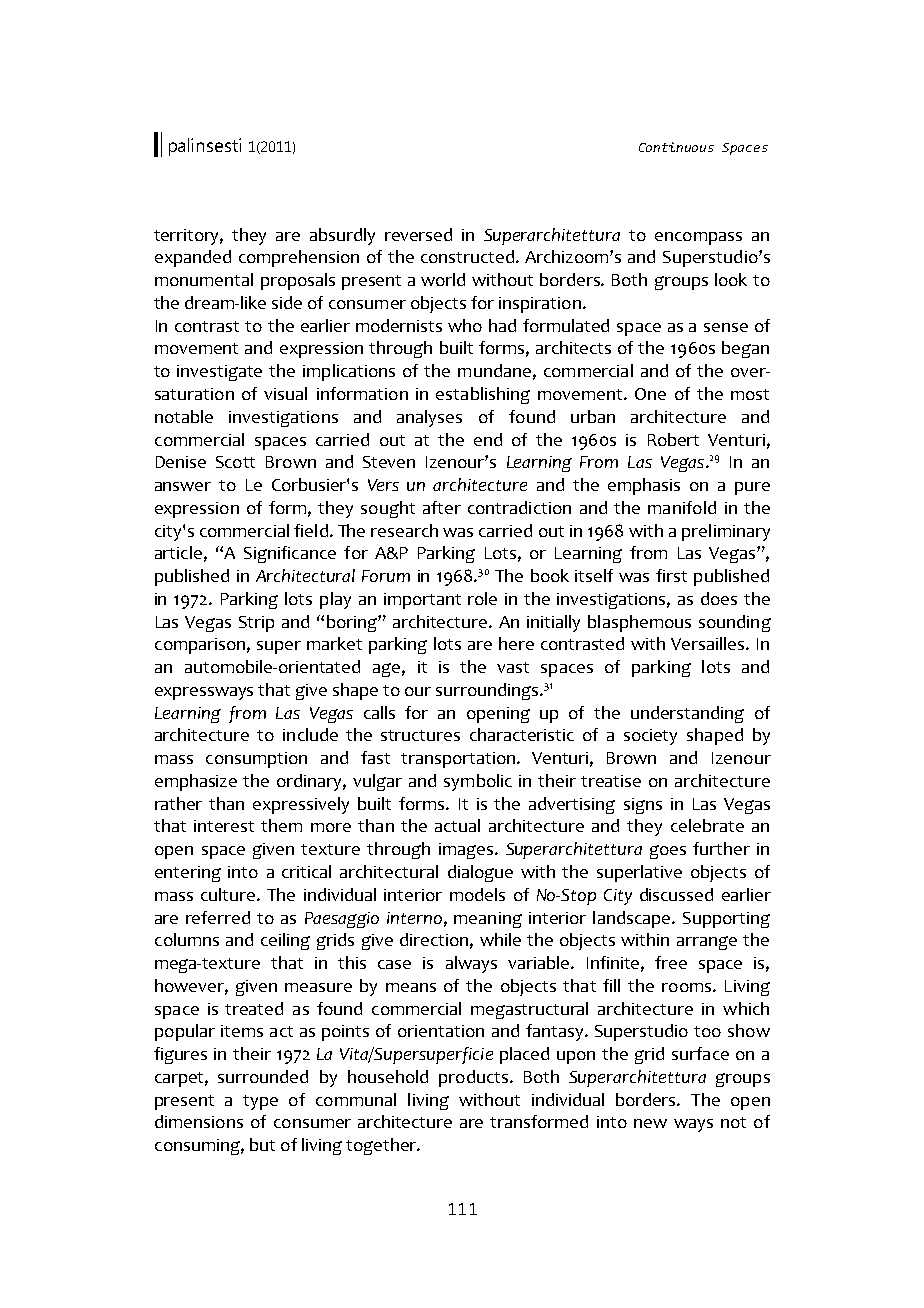 The width and height of the screenshot is (924, 1308). Describe the element at coordinates (256, 624) in the screenshot. I see `Strip` at that location.
